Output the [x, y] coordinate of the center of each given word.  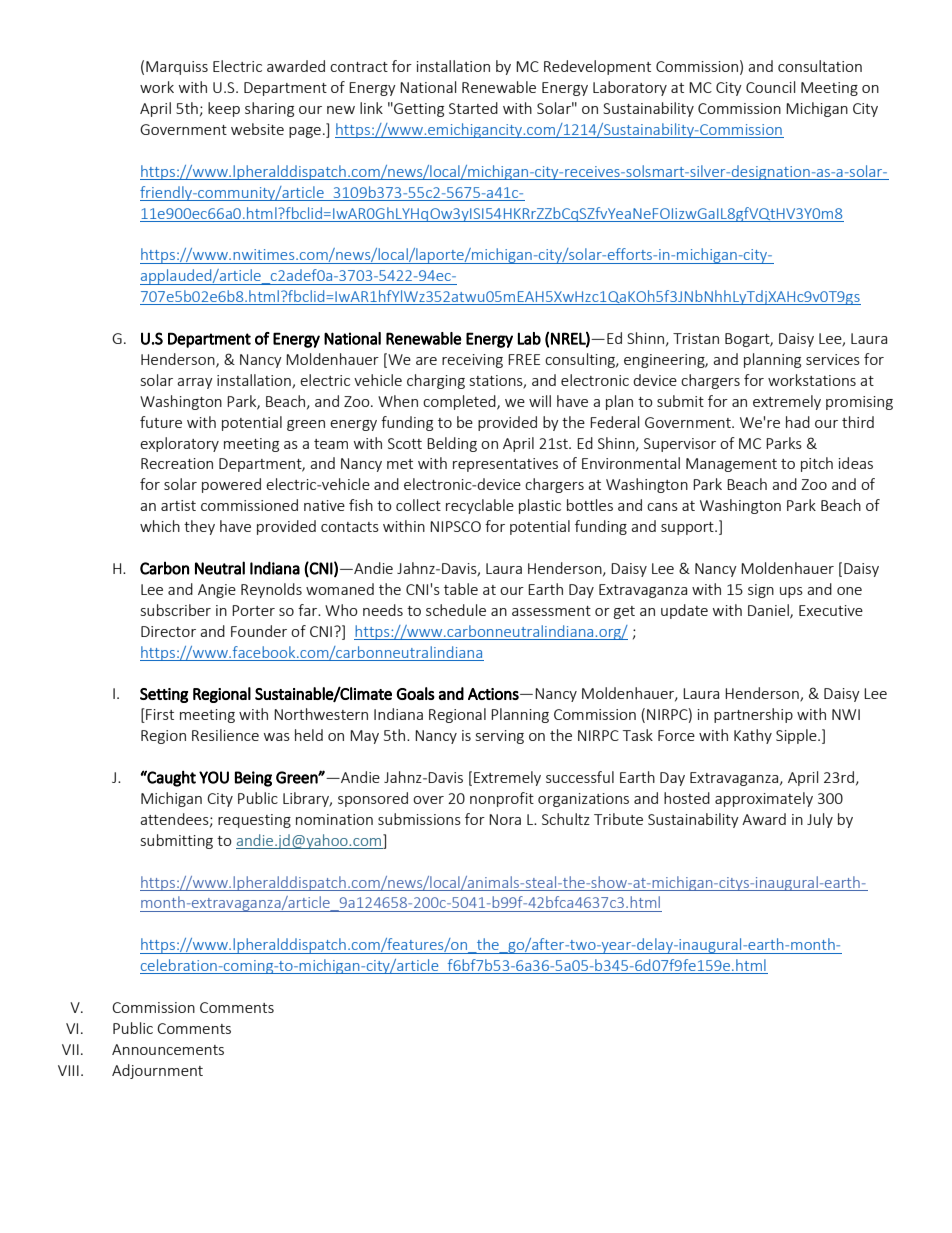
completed [460, 402]
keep [224, 109]
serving [500, 737]
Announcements [168, 1049]
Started [473, 108]
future [161, 422]
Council [770, 87]
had [798, 422]
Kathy [753, 736]
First [159, 715]
